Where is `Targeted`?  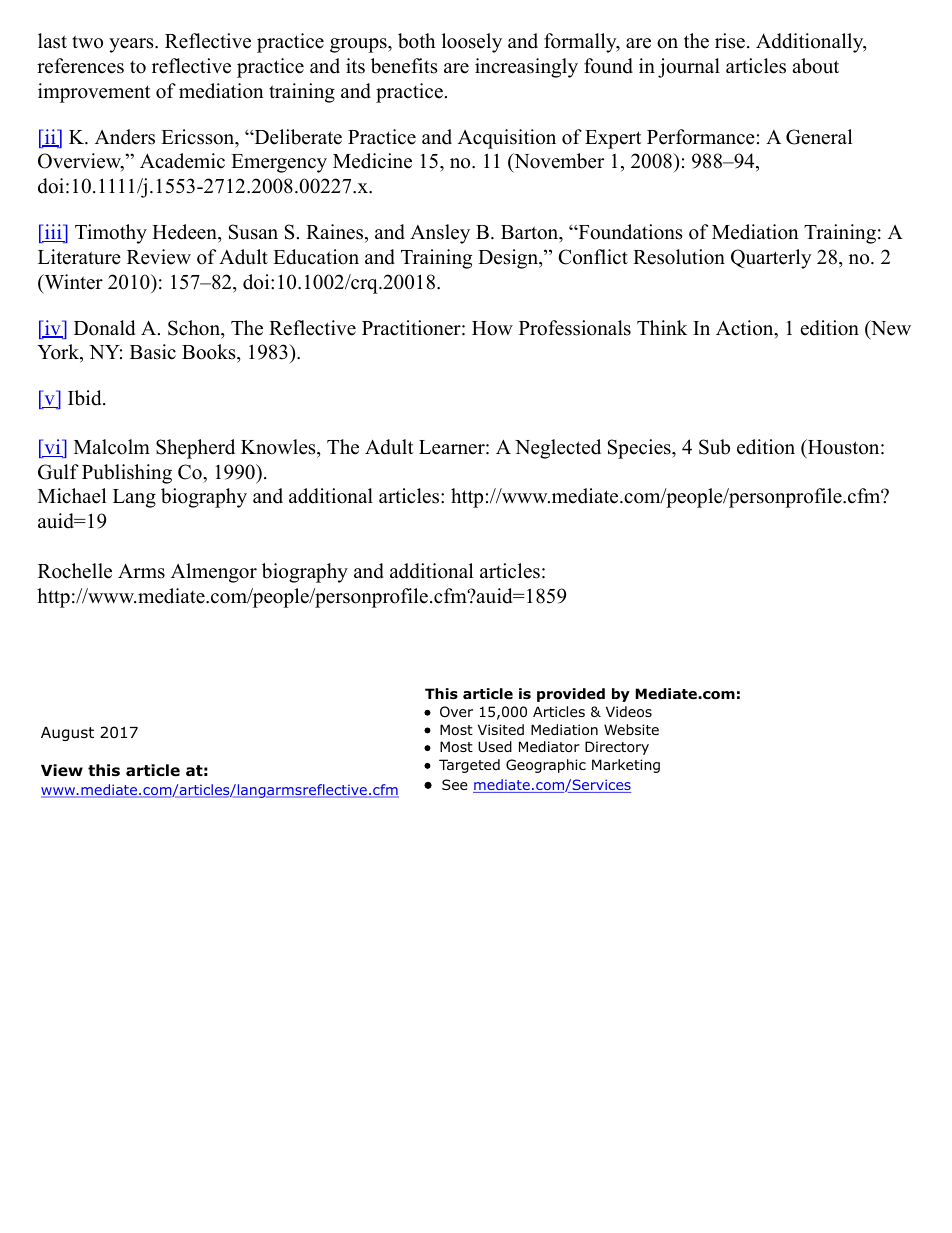
Targeted is located at coordinates (469, 766).
